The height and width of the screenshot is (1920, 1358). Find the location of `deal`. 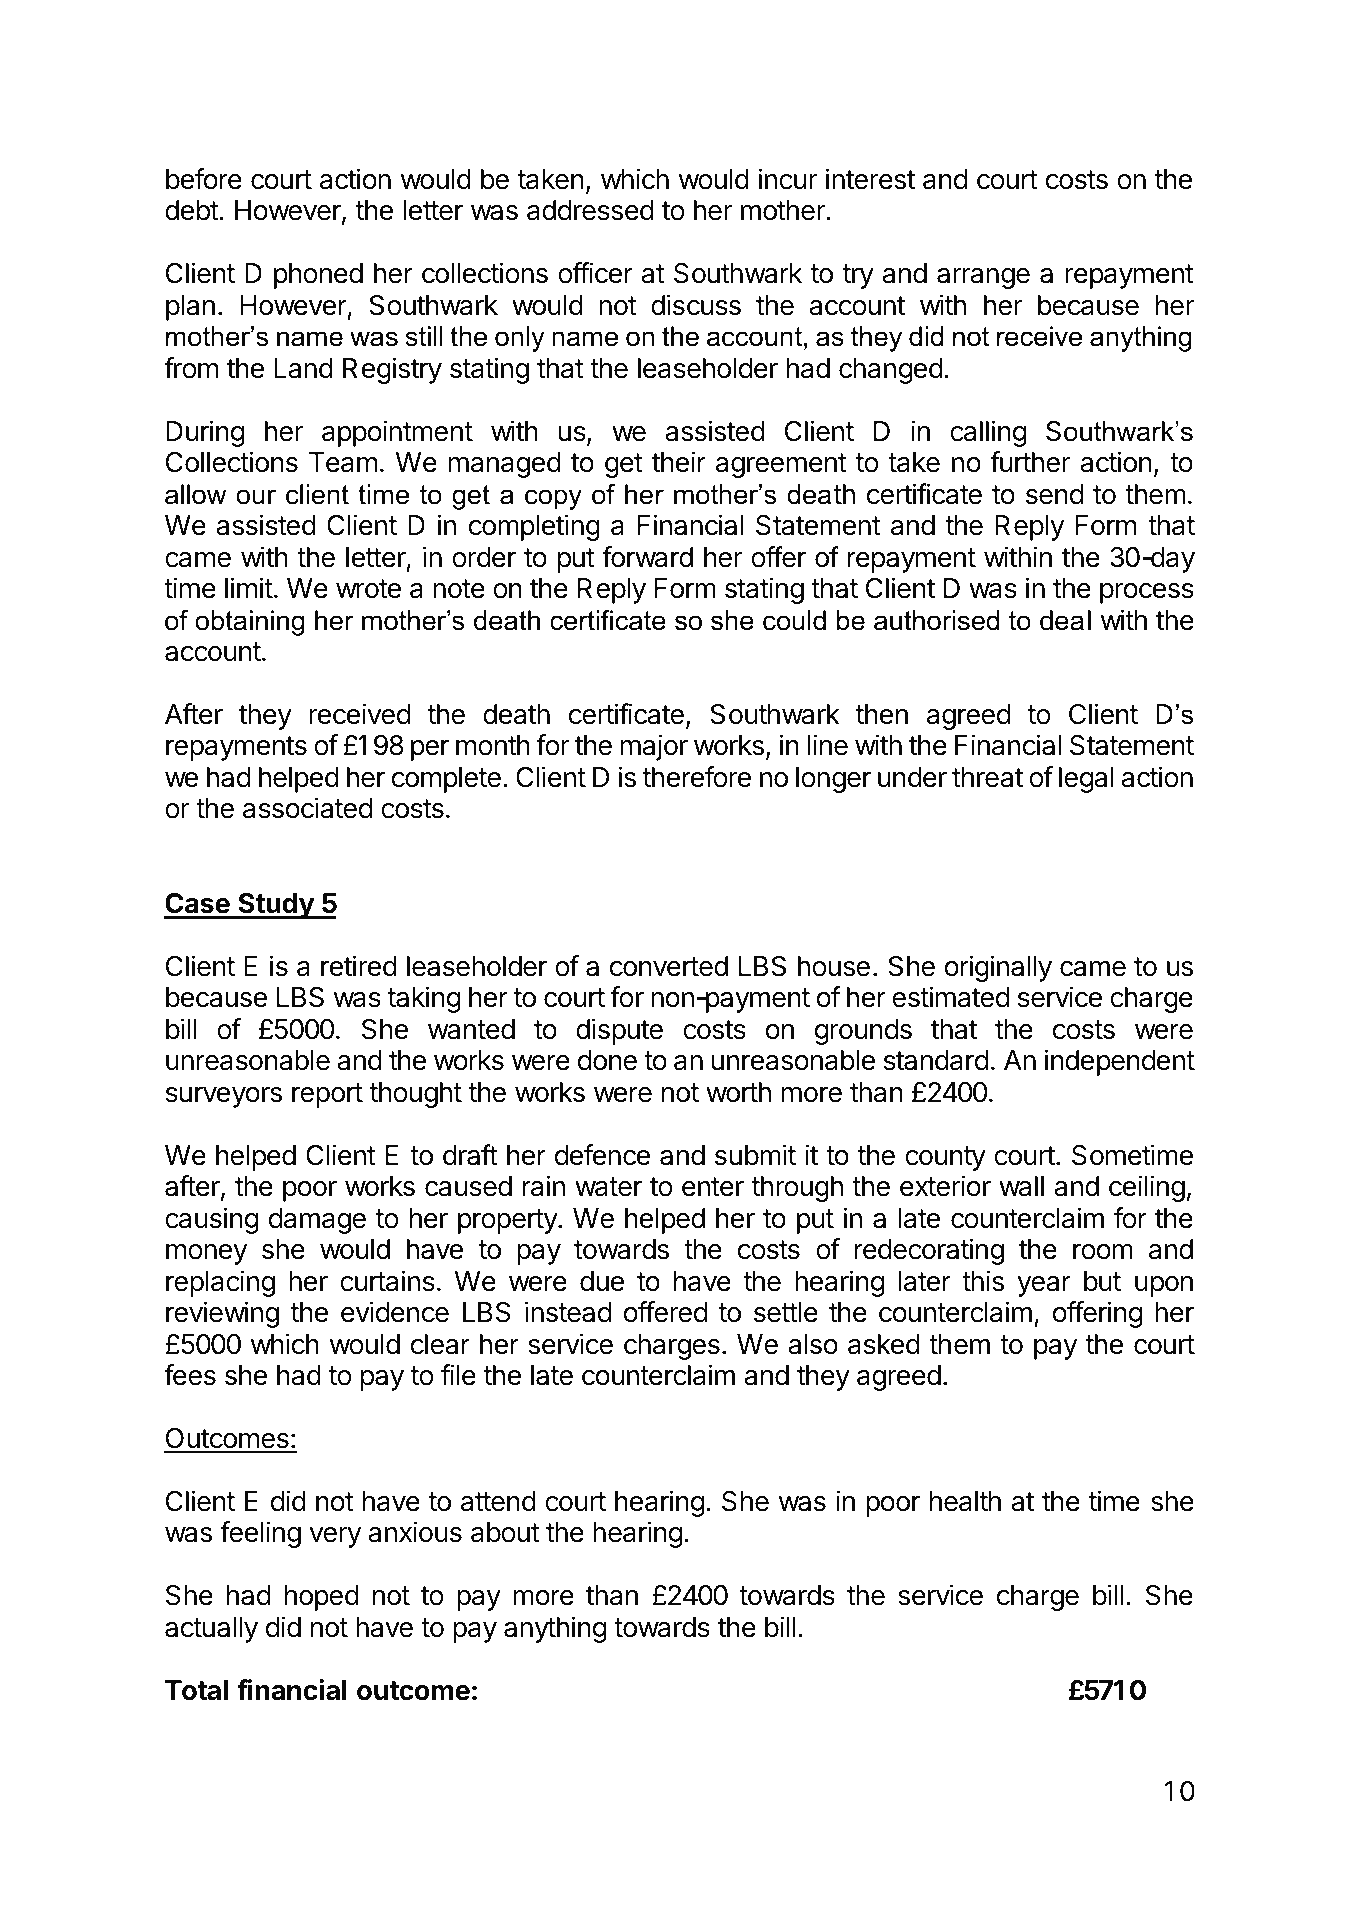

deal is located at coordinates (1065, 620).
